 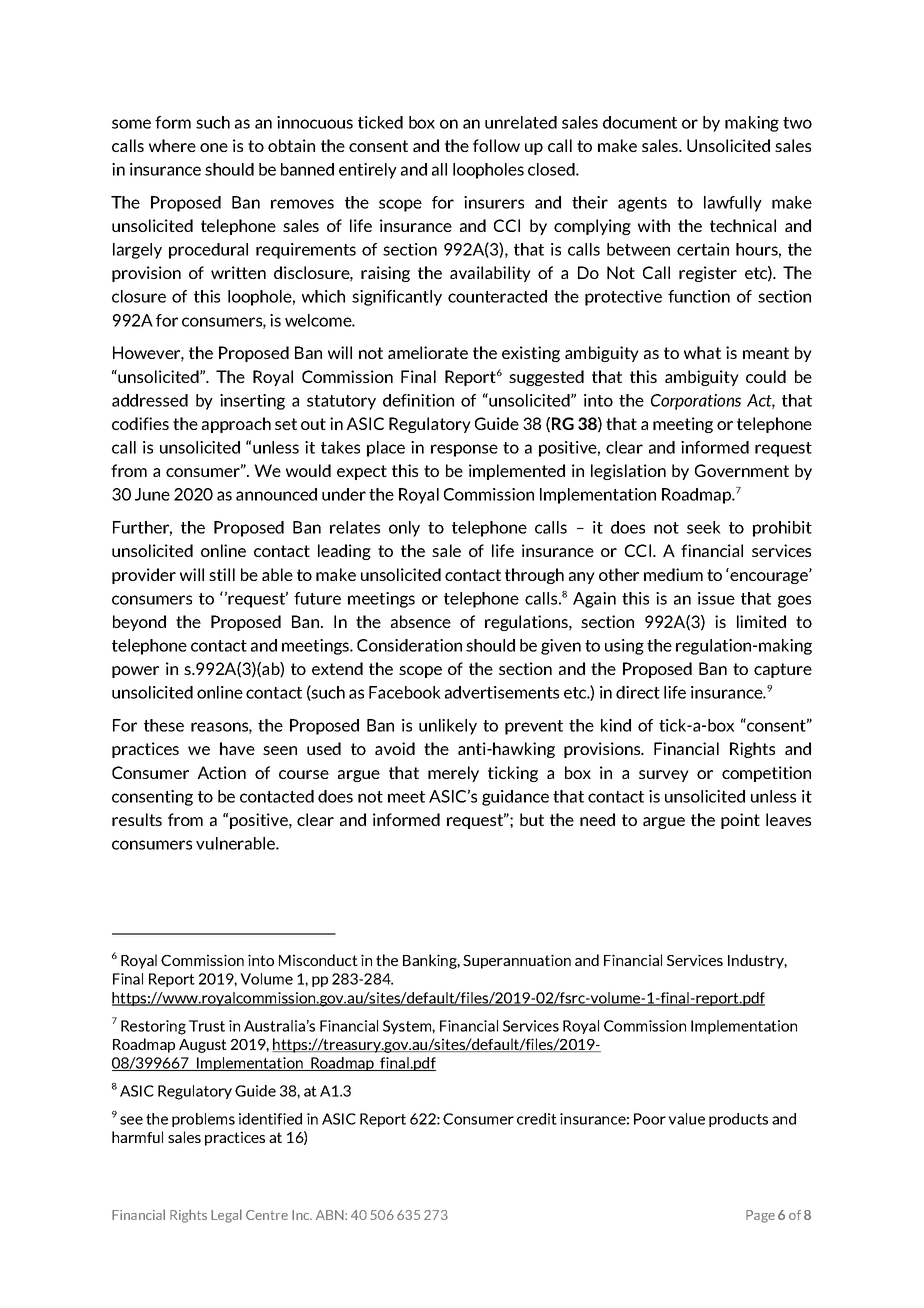 What do you see at coordinates (517, 961) in the image?
I see `Superannuation` at bounding box center [517, 961].
